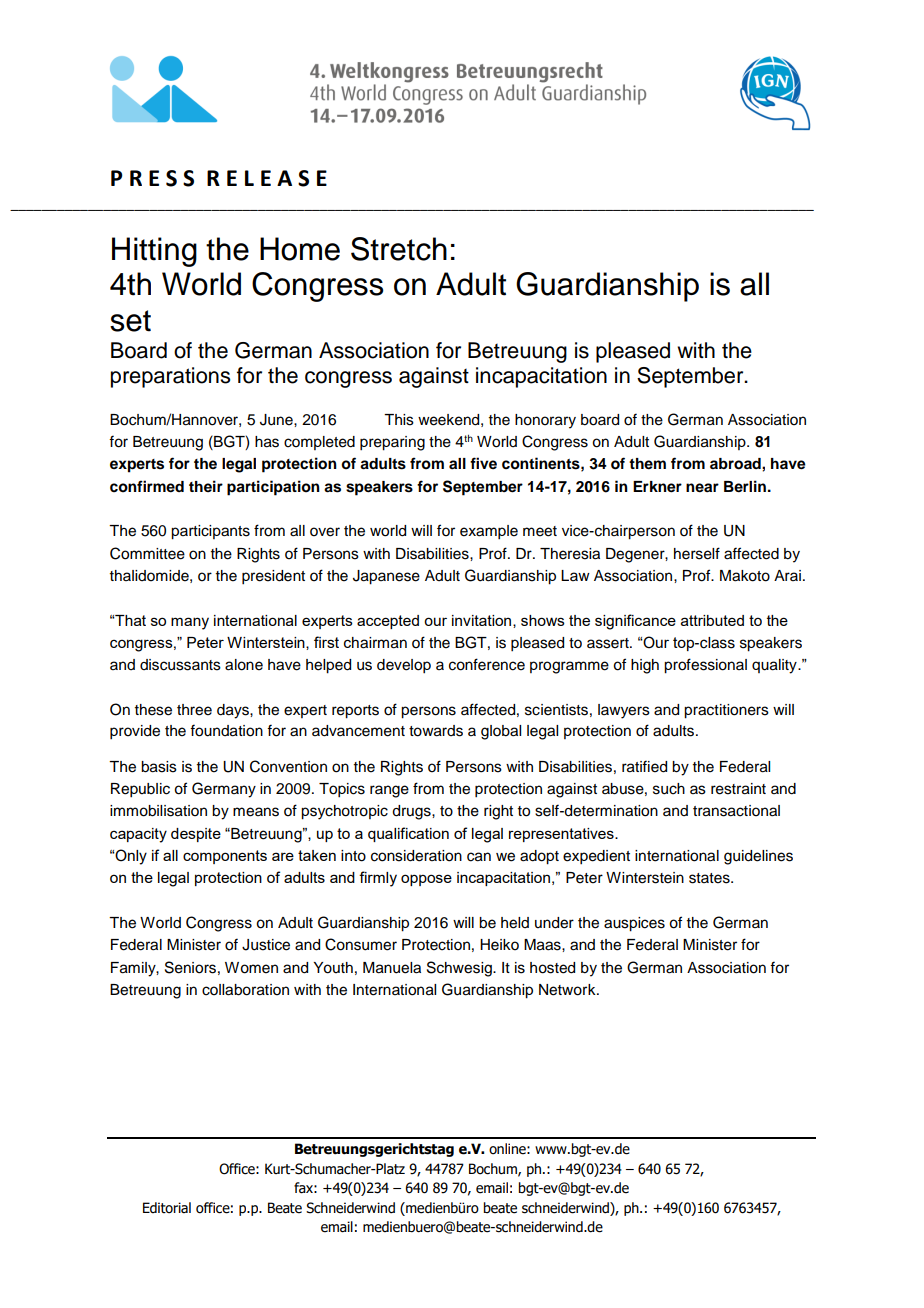 This document has height=1308, width=924. I want to click on Editorial, so click(167, 1208).
